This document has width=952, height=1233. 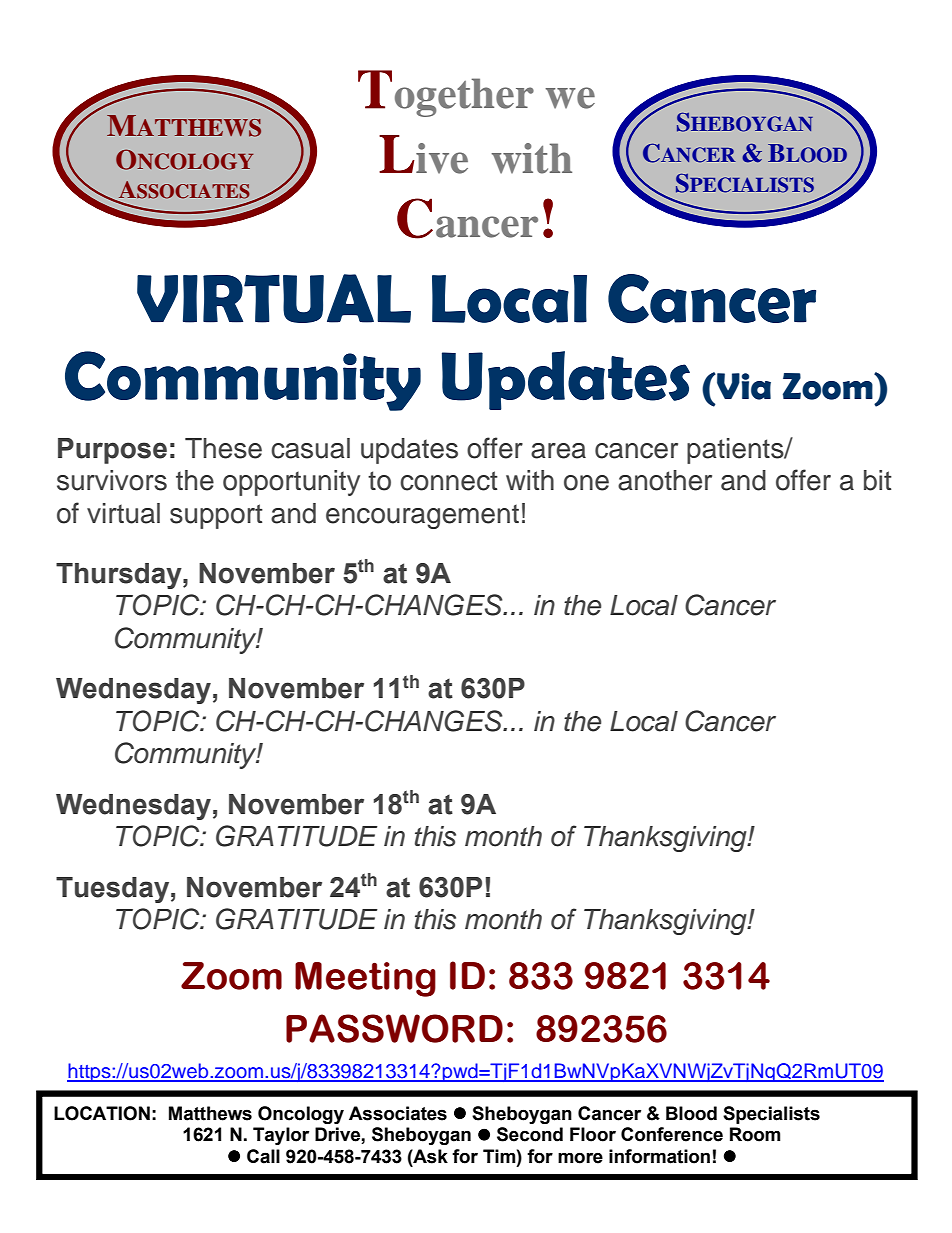 I want to click on area, so click(x=558, y=451).
